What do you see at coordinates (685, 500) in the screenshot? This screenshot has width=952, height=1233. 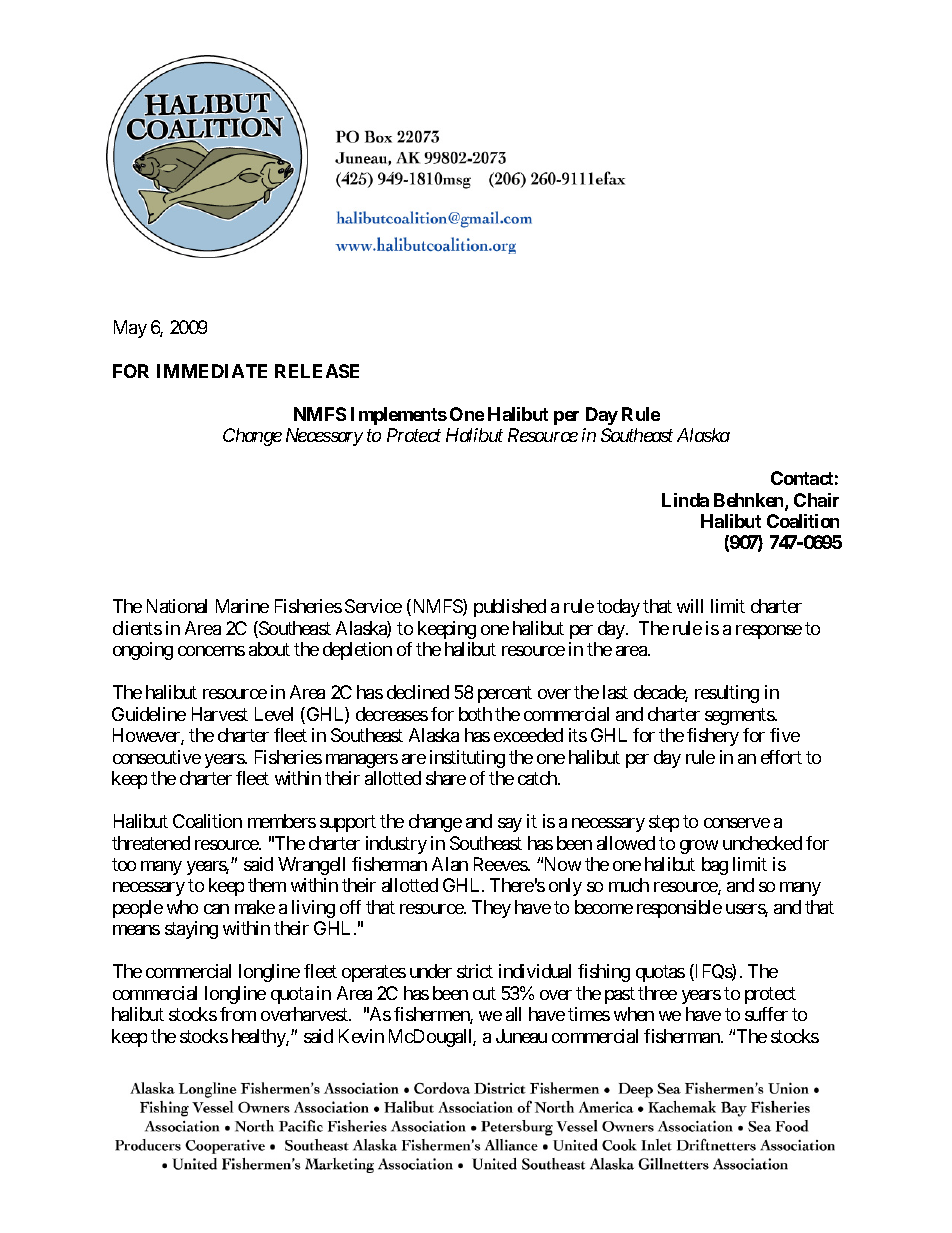 I see `Linda` at bounding box center [685, 500].
